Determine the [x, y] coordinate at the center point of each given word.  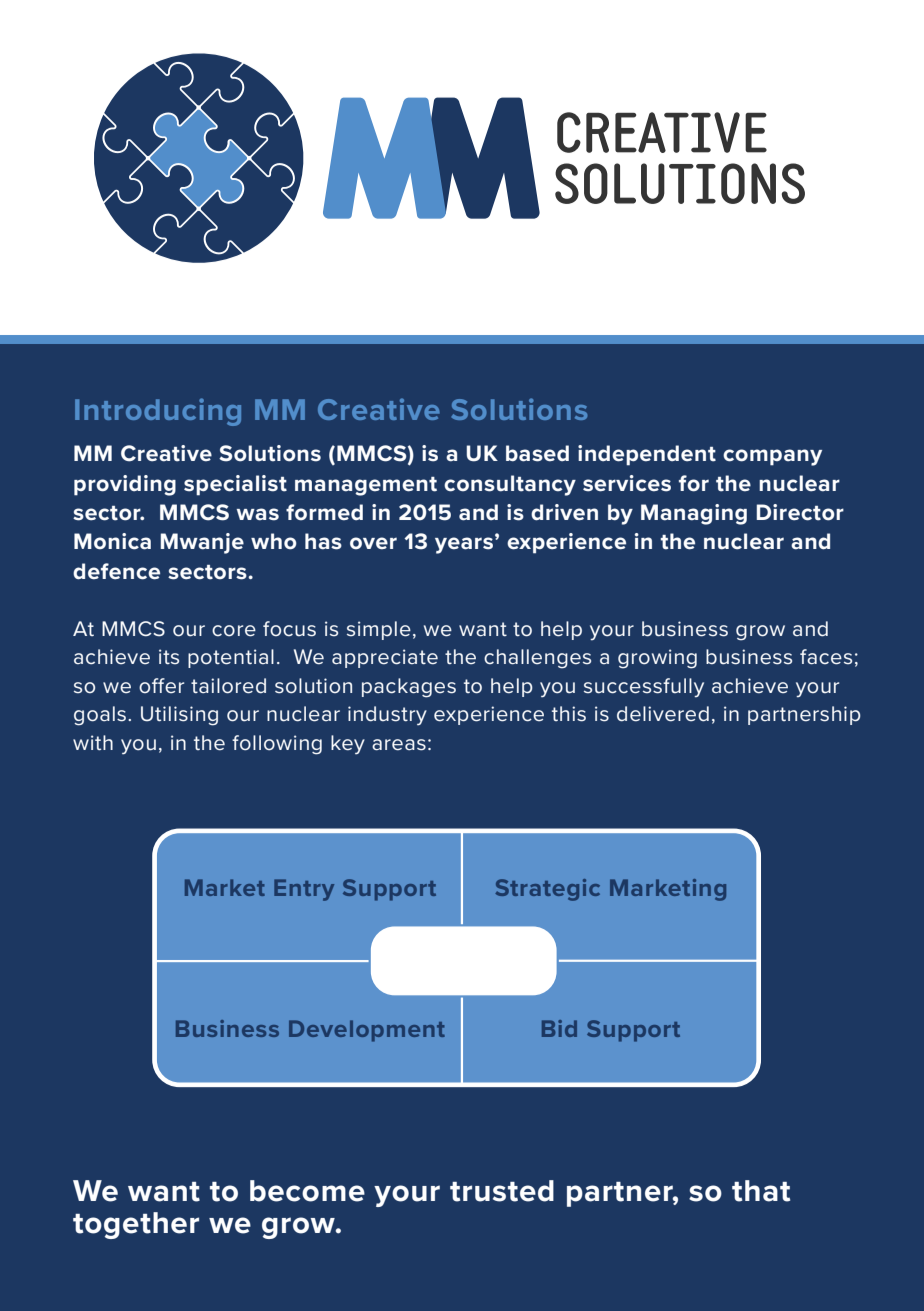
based [537, 453]
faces [826, 657]
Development [367, 1031]
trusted [502, 1191]
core [234, 631]
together [136, 1225]
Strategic [547, 890]
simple [379, 630]
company [772, 457]
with [93, 742]
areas [399, 745]
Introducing [158, 412]
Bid [559, 1028]
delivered [663, 714]
